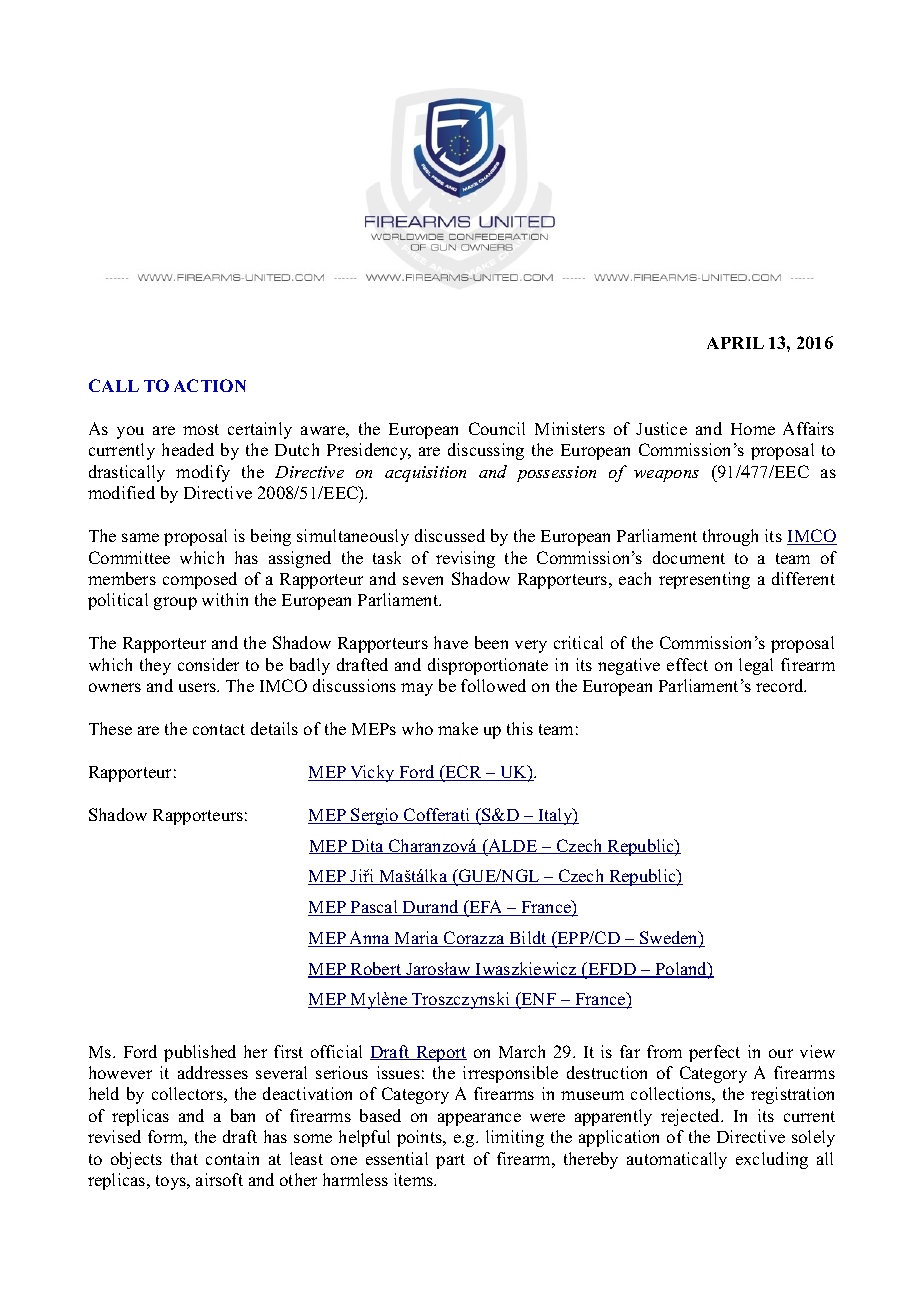 This image has width=924, height=1308. Describe the element at coordinates (772, 1160) in the image. I see `excluding` at that location.
